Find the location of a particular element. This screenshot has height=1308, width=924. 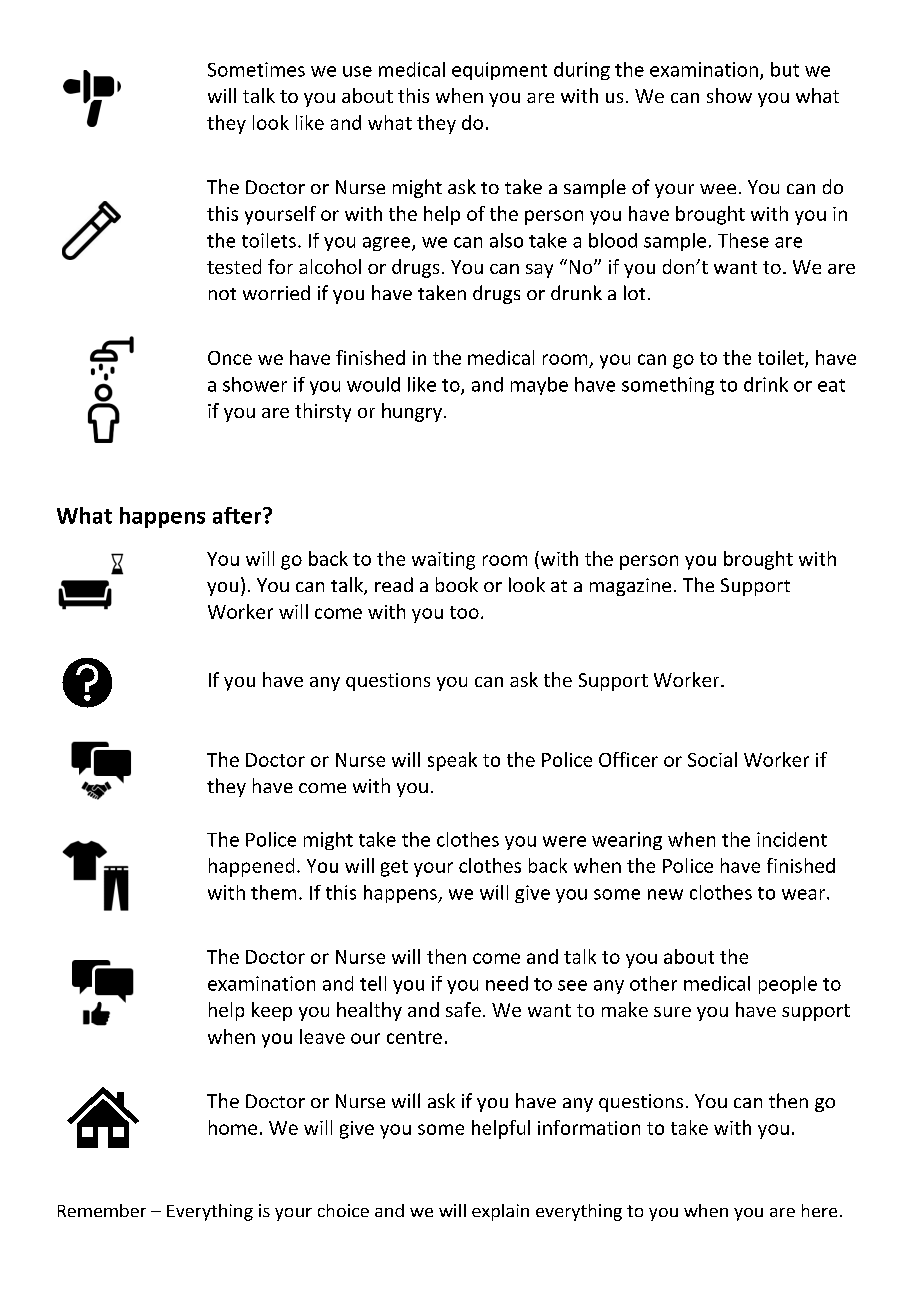

use is located at coordinates (357, 71).
